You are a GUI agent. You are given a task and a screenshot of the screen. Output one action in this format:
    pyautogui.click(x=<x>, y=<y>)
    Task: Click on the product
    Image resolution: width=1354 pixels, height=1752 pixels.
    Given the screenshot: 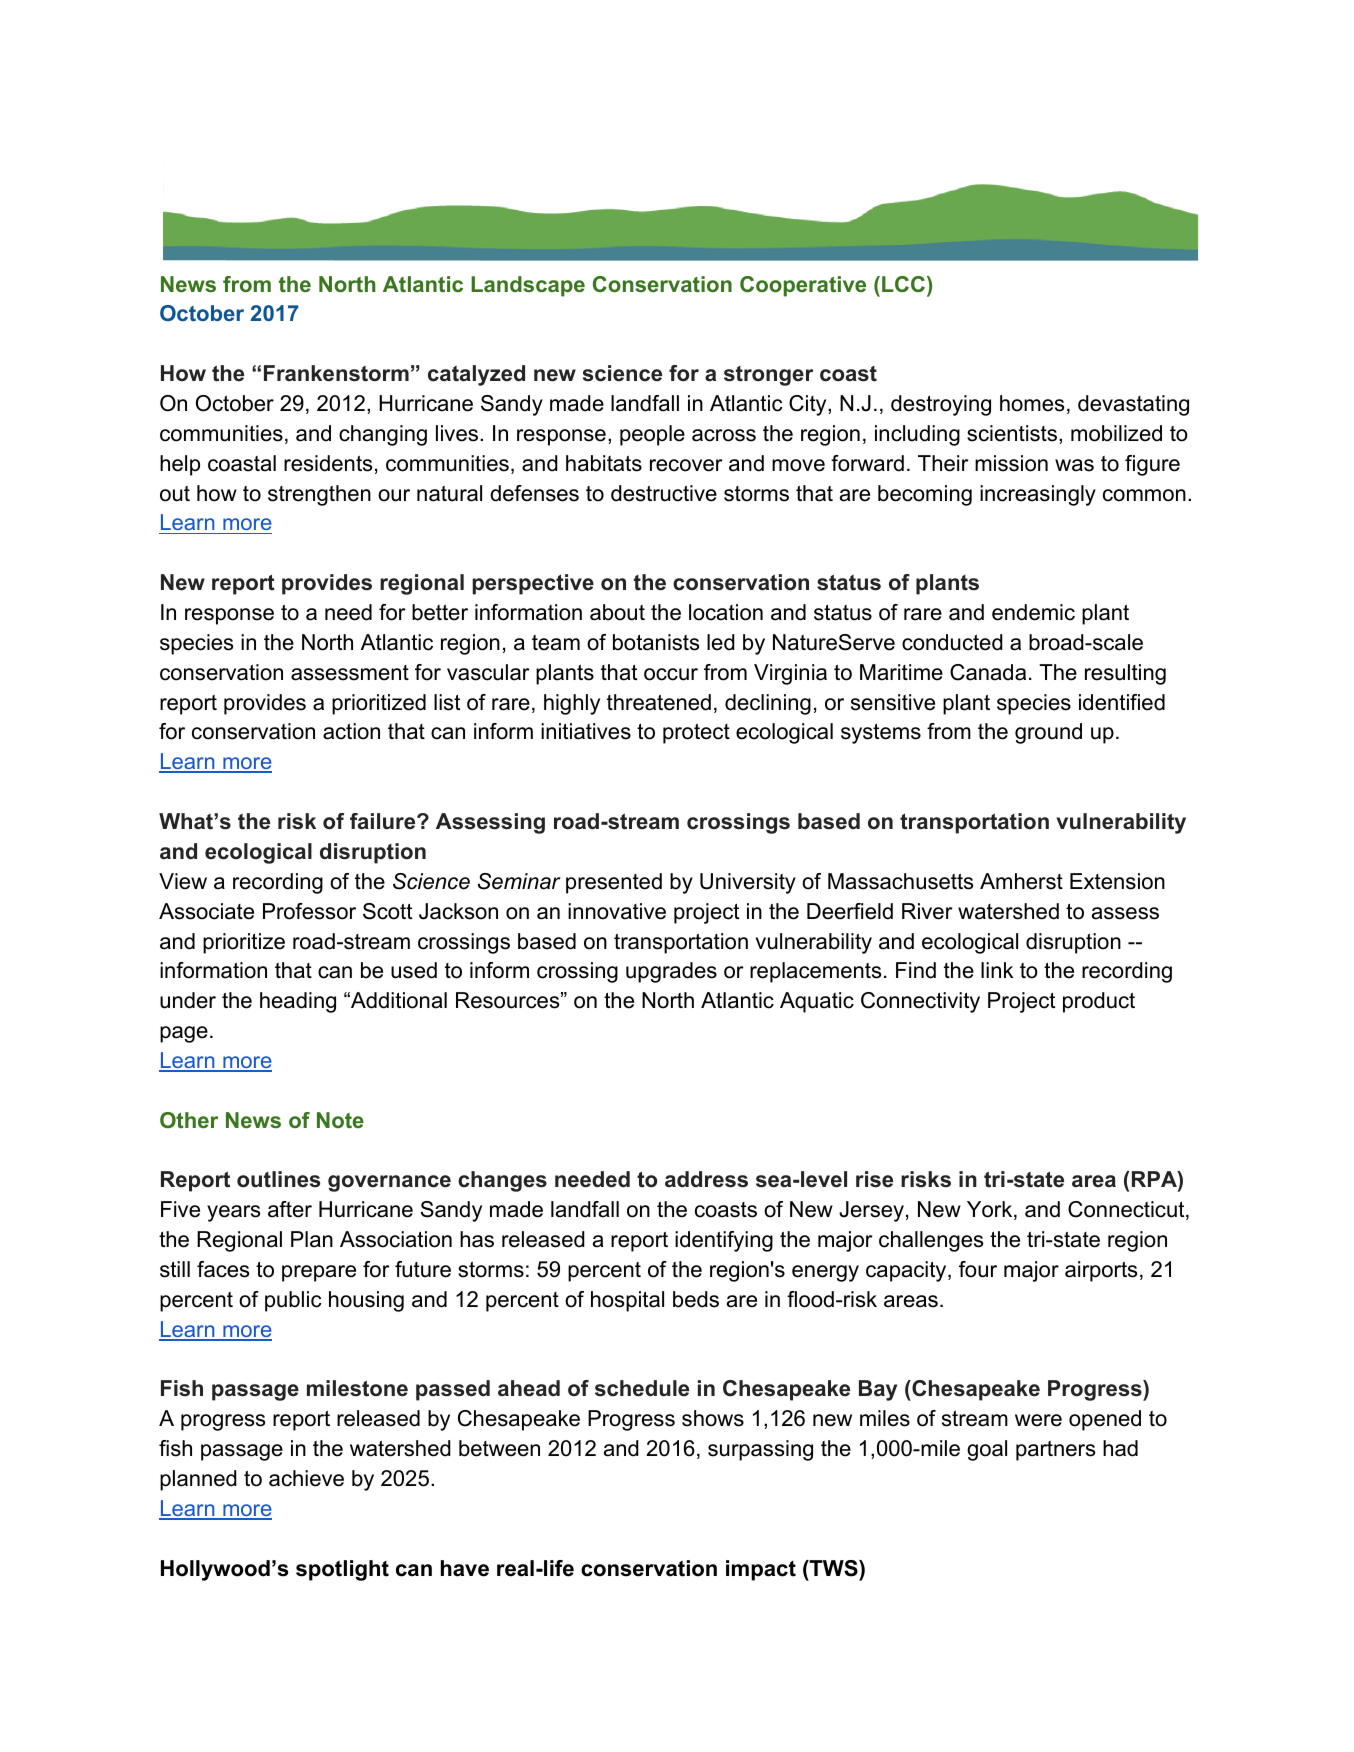 What is the action you would take?
    pyautogui.click(x=1099, y=1002)
